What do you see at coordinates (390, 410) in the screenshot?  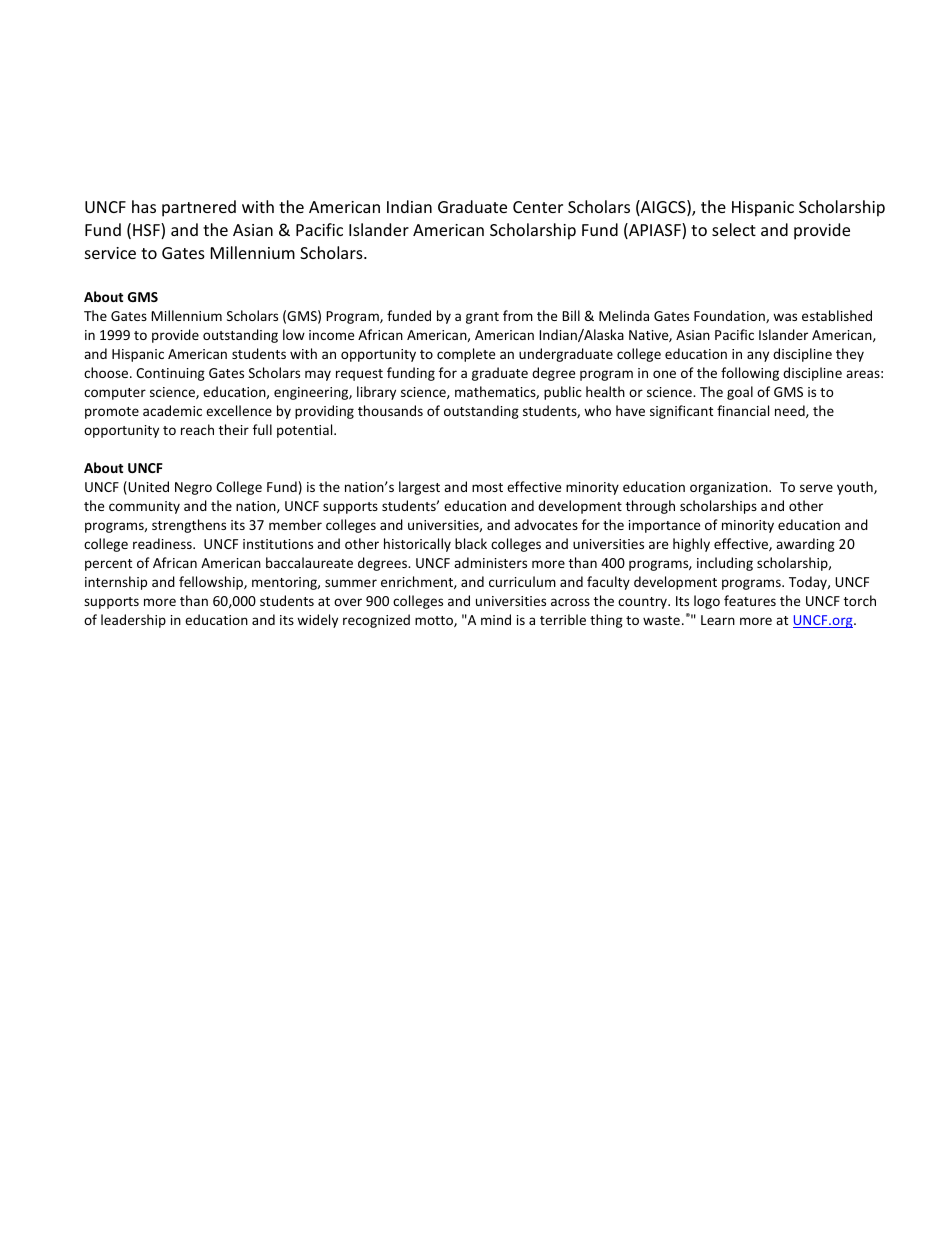 I see `thousands` at bounding box center [390, 410].
